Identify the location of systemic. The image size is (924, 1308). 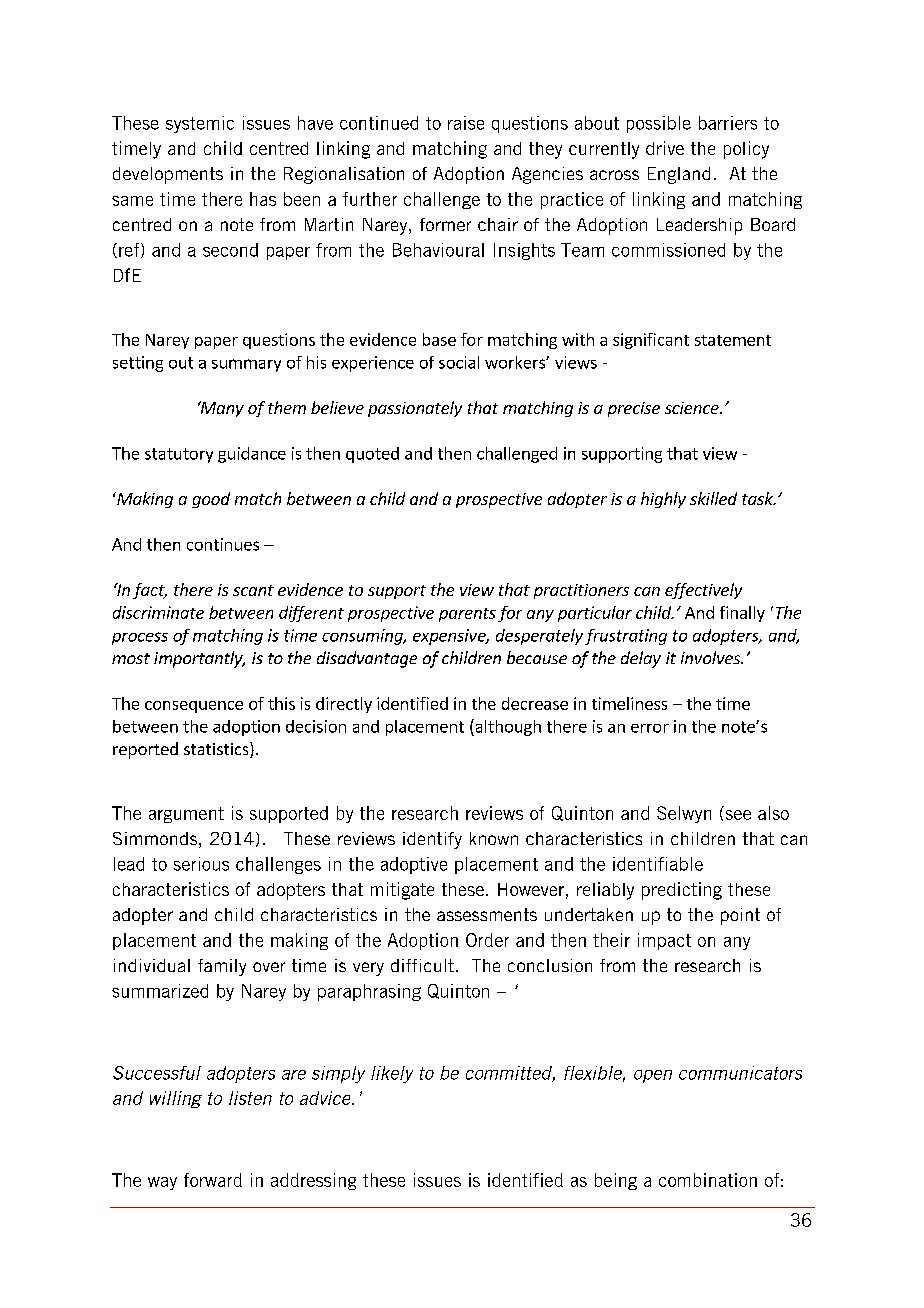
(200, 124).
